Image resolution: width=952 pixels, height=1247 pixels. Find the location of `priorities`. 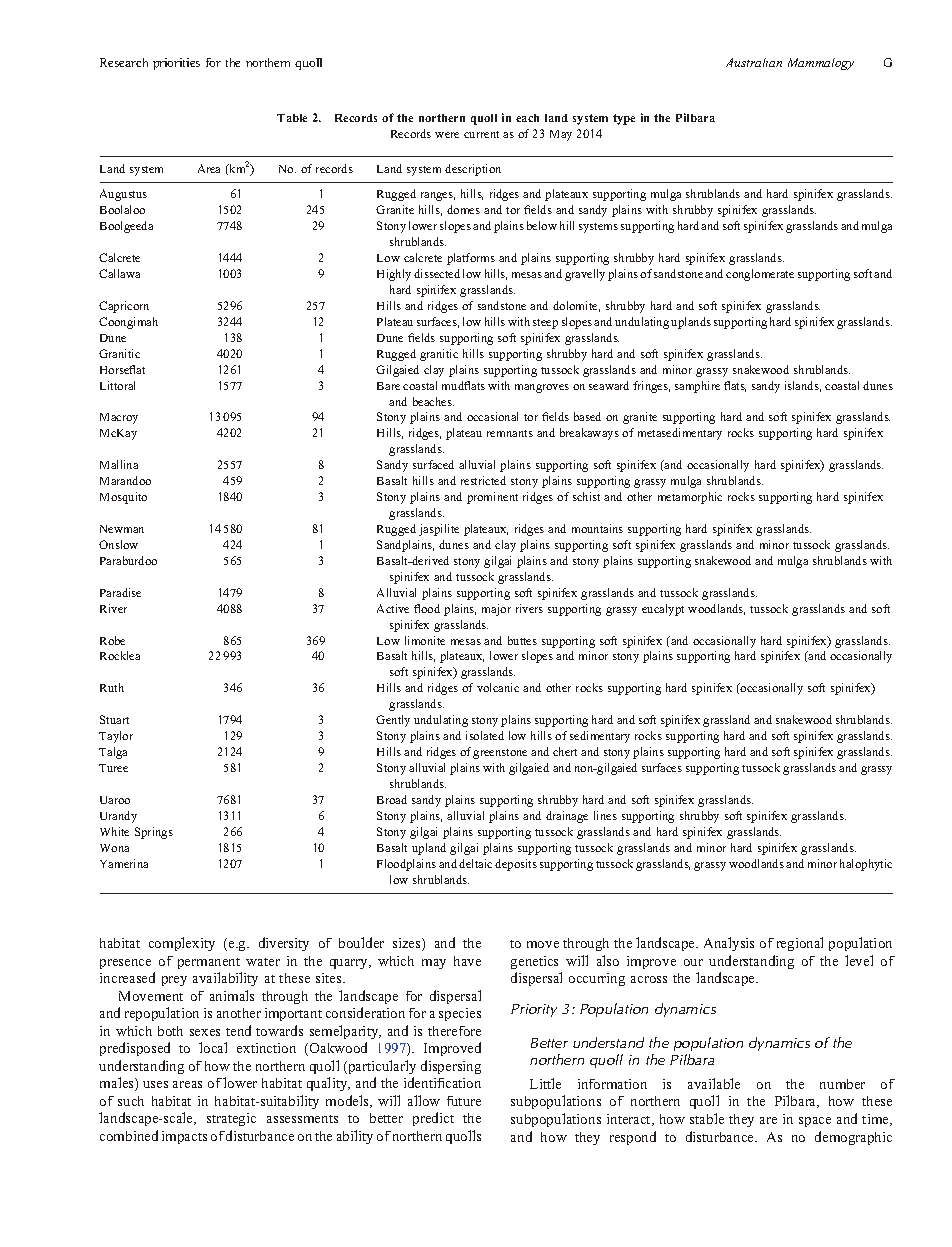

priorities is located at coordinates (176, 64).
